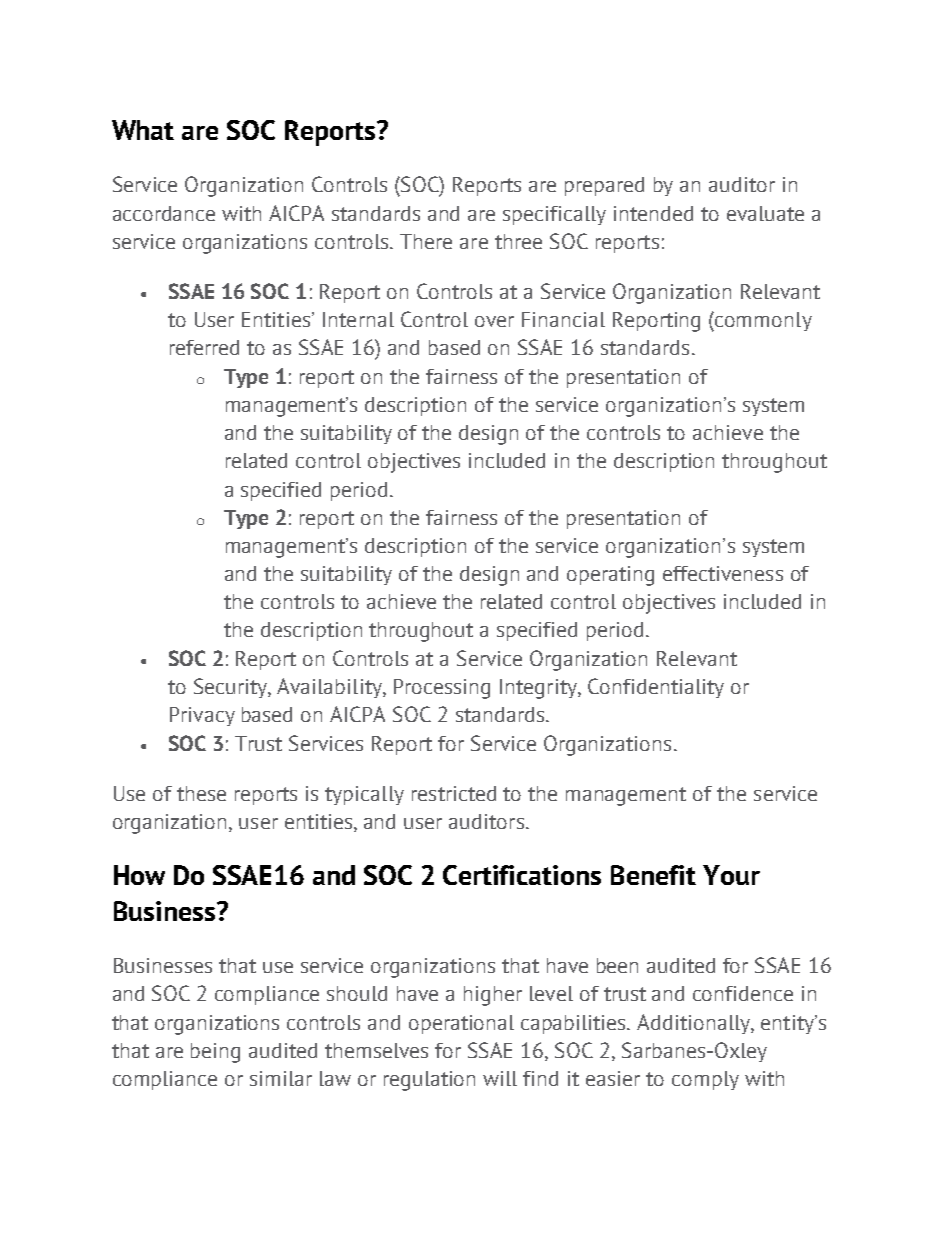 This document has width=952, height=1233. What do you see at coordinates (215, 1053) in the document?
I see `being` at bounding box center [215, 1053].
